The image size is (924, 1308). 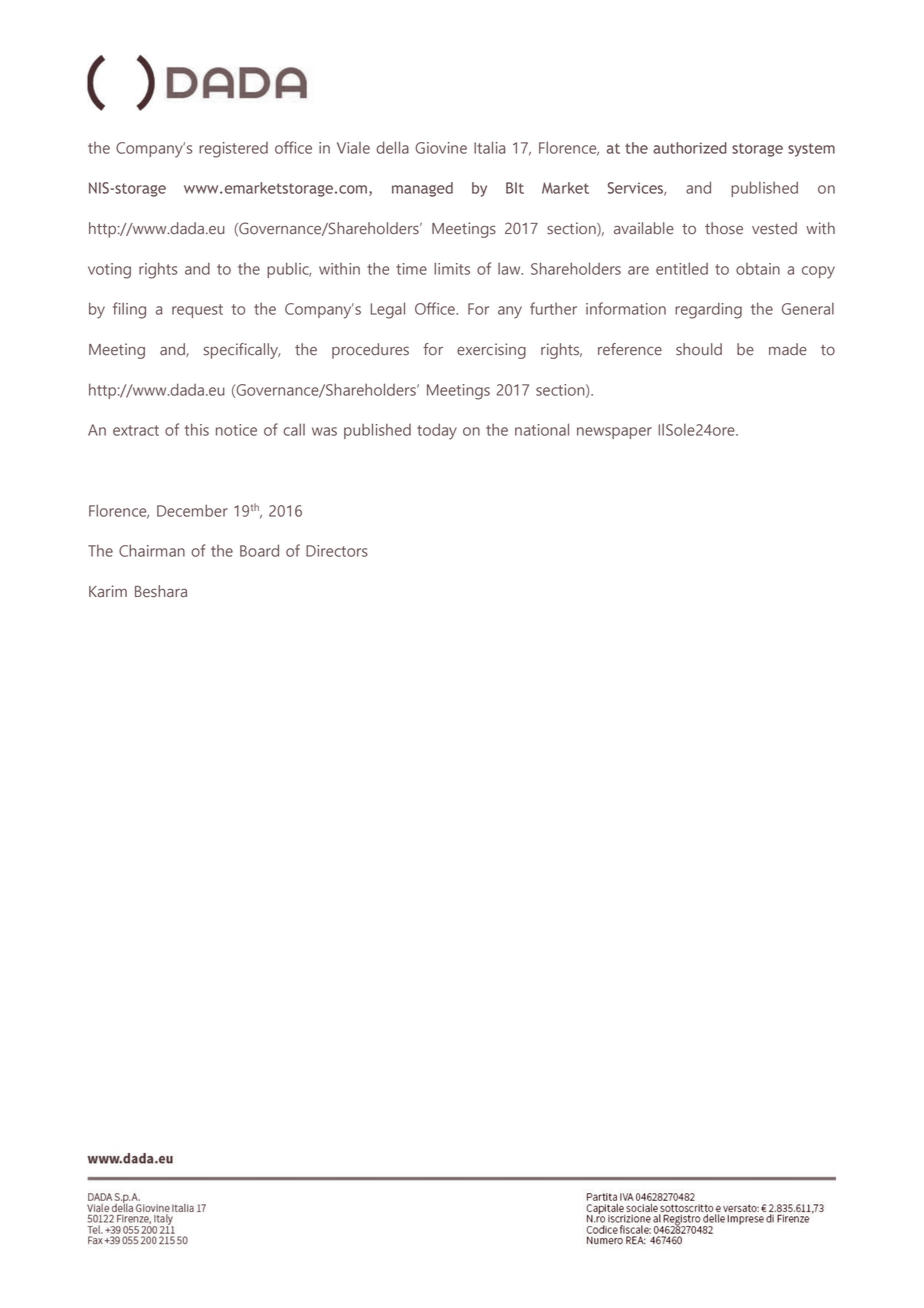 I want to click on authorized, so click(x=690, y=148).
